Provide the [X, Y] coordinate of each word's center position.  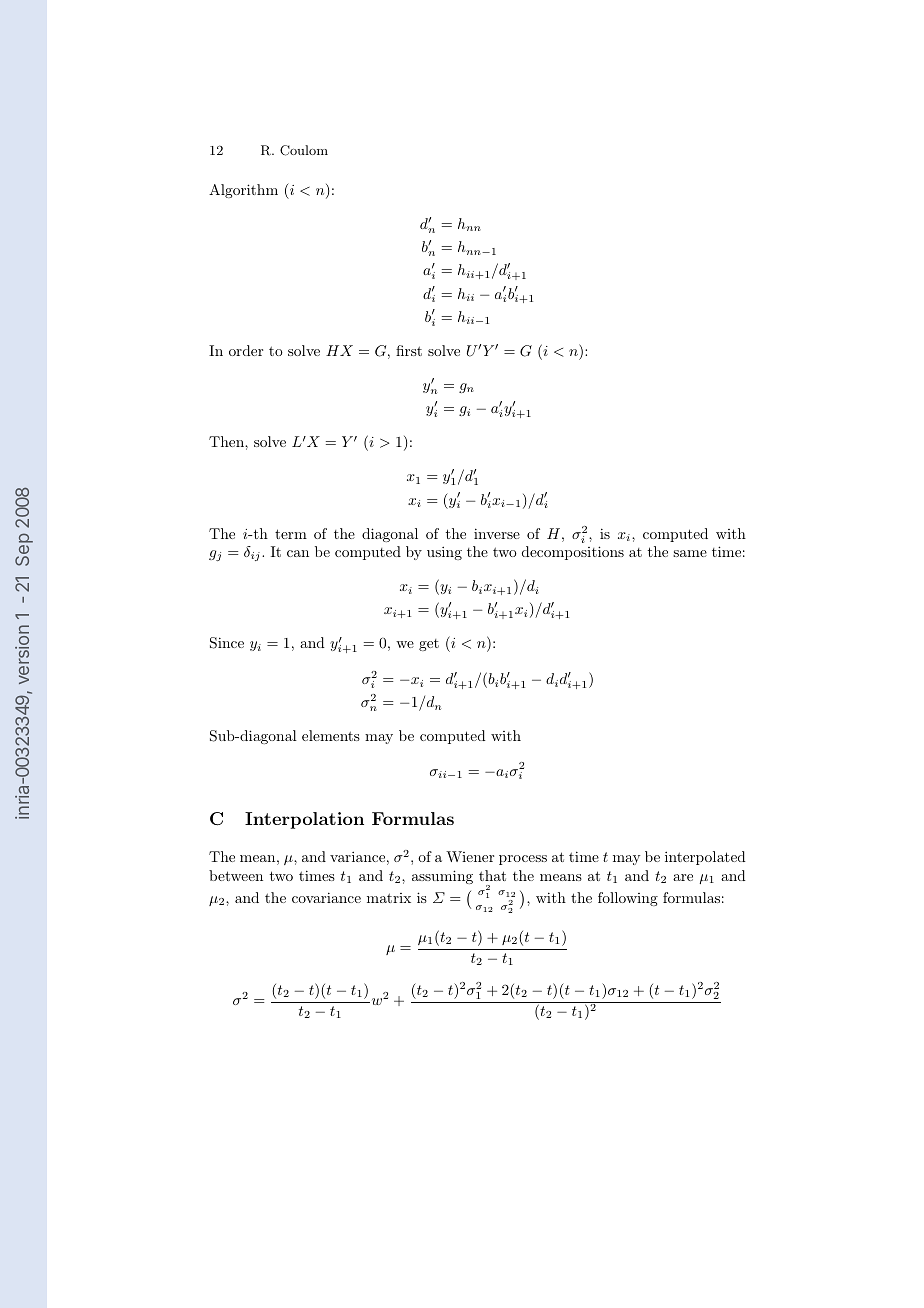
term [291, 534]
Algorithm [243, 191]
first [409, 350]
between [236, 875]
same [690, 553]
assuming [442, 877]
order [246, 350]
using [444, 553]
